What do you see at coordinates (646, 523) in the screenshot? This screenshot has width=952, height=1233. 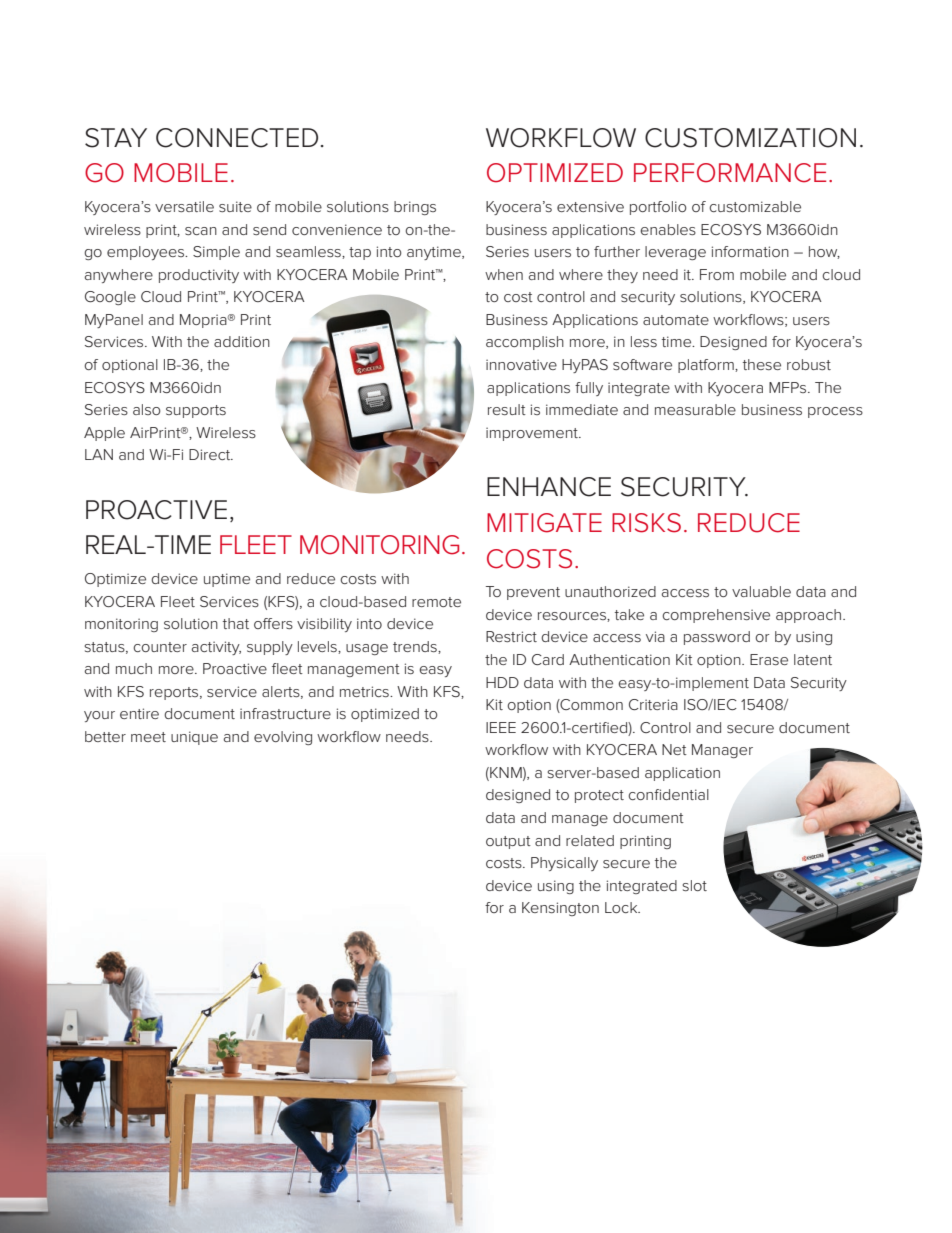 I see `RISKS` at bounding box center [646, 523].
